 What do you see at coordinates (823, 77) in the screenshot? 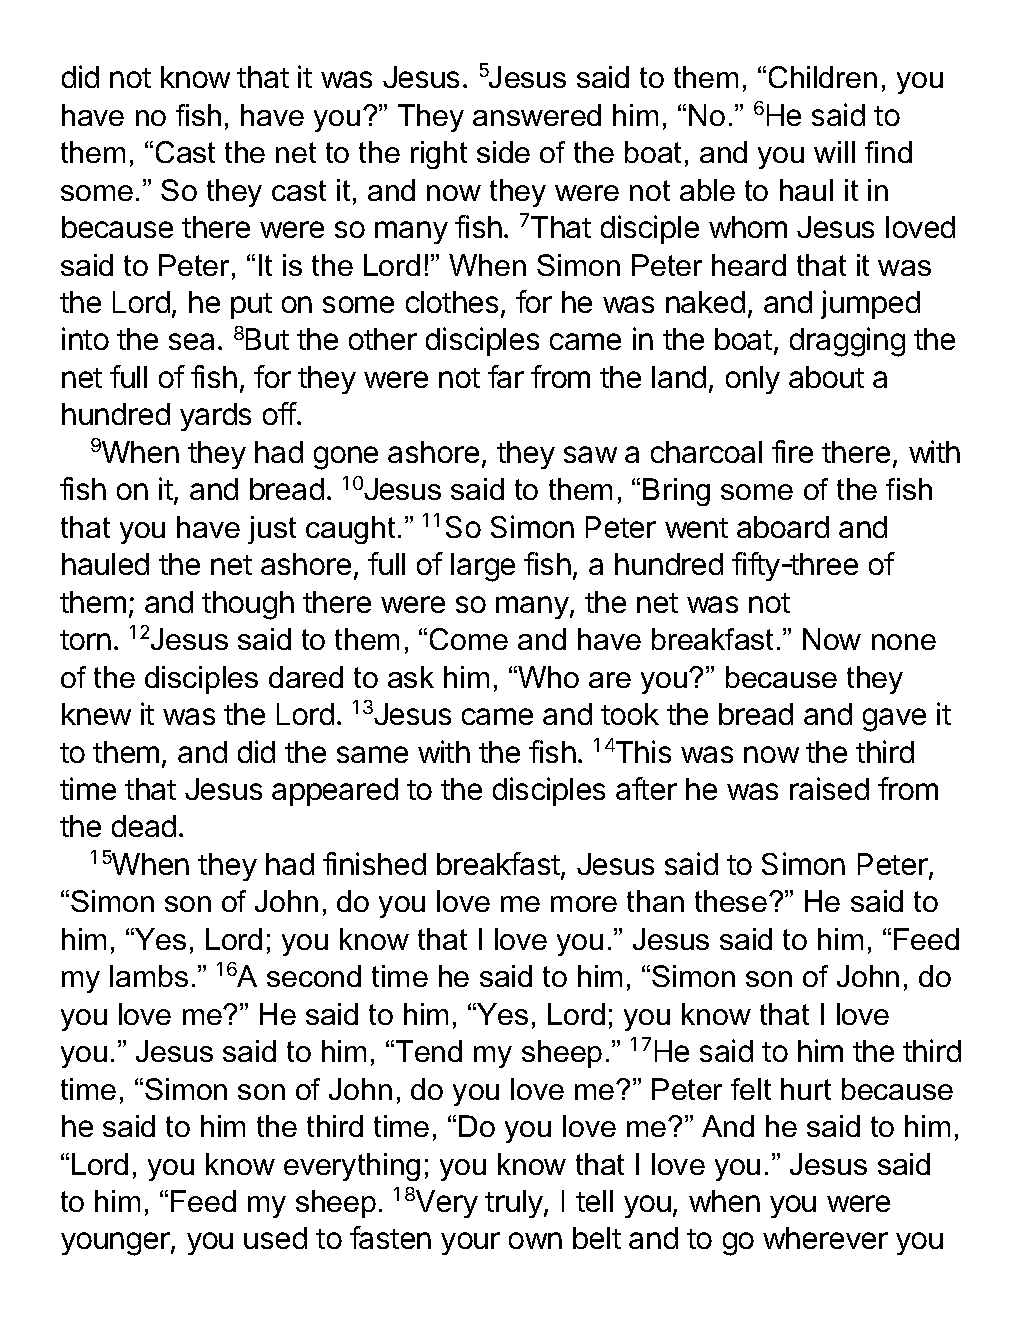
I see `Children` at bounding box center [823, 77].
